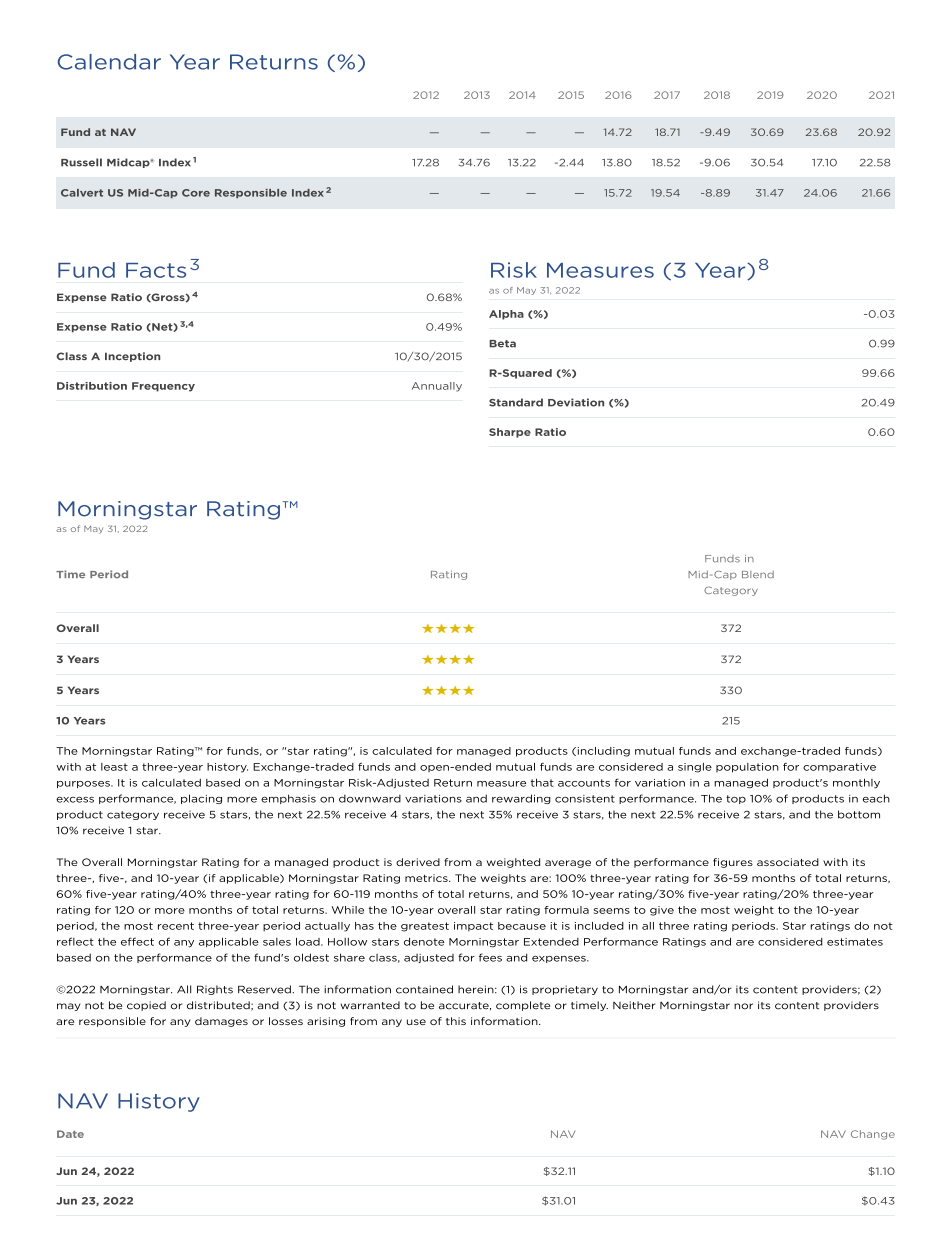 Image resolution: width=952 pixels, height=1233 pixels. What do you see at coordinates (163, 387) in the document?
I see `Frequency` at bounding box center [163, 387].
